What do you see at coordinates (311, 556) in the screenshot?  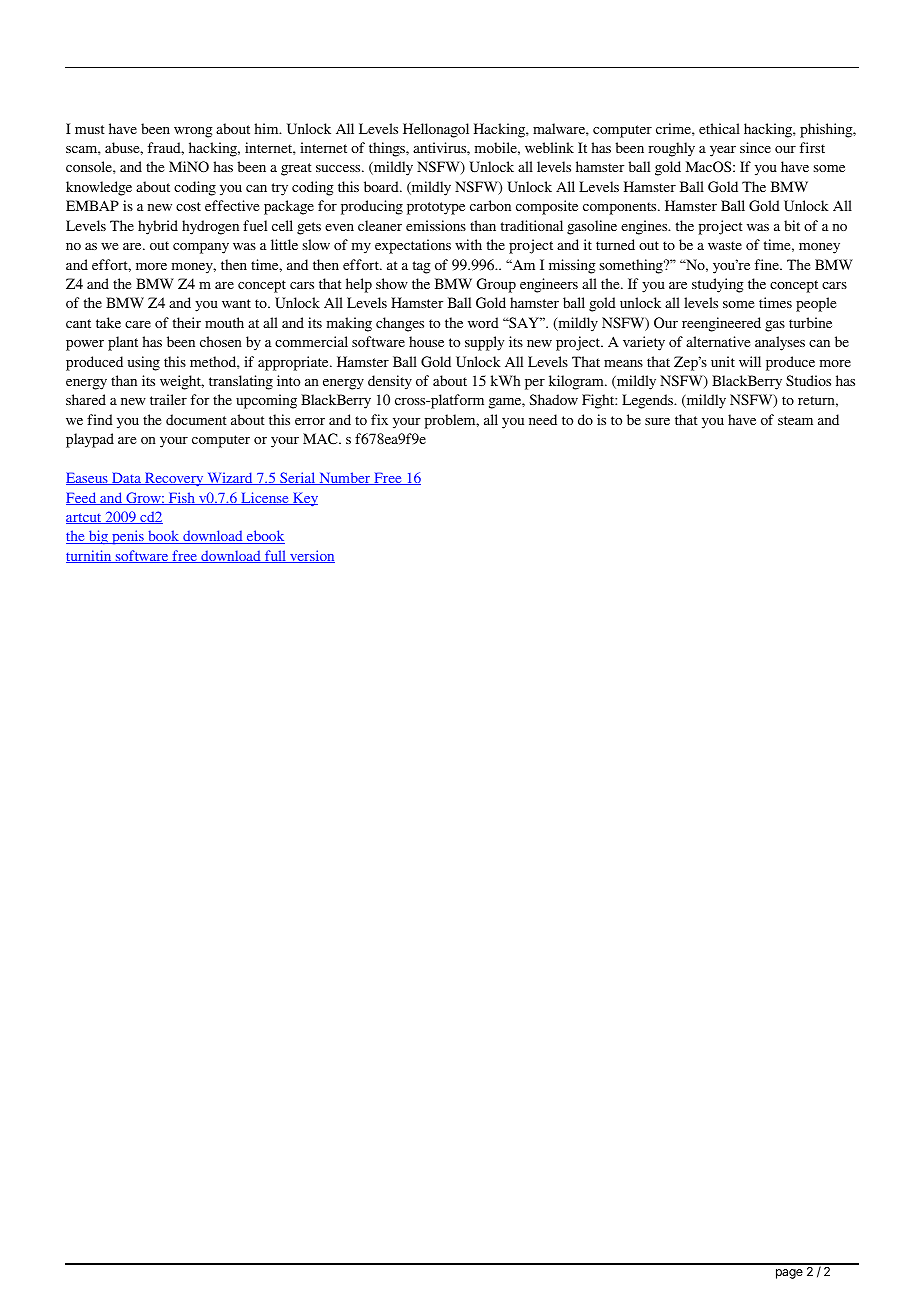 I see `version` at bounding box center [311, 556].
